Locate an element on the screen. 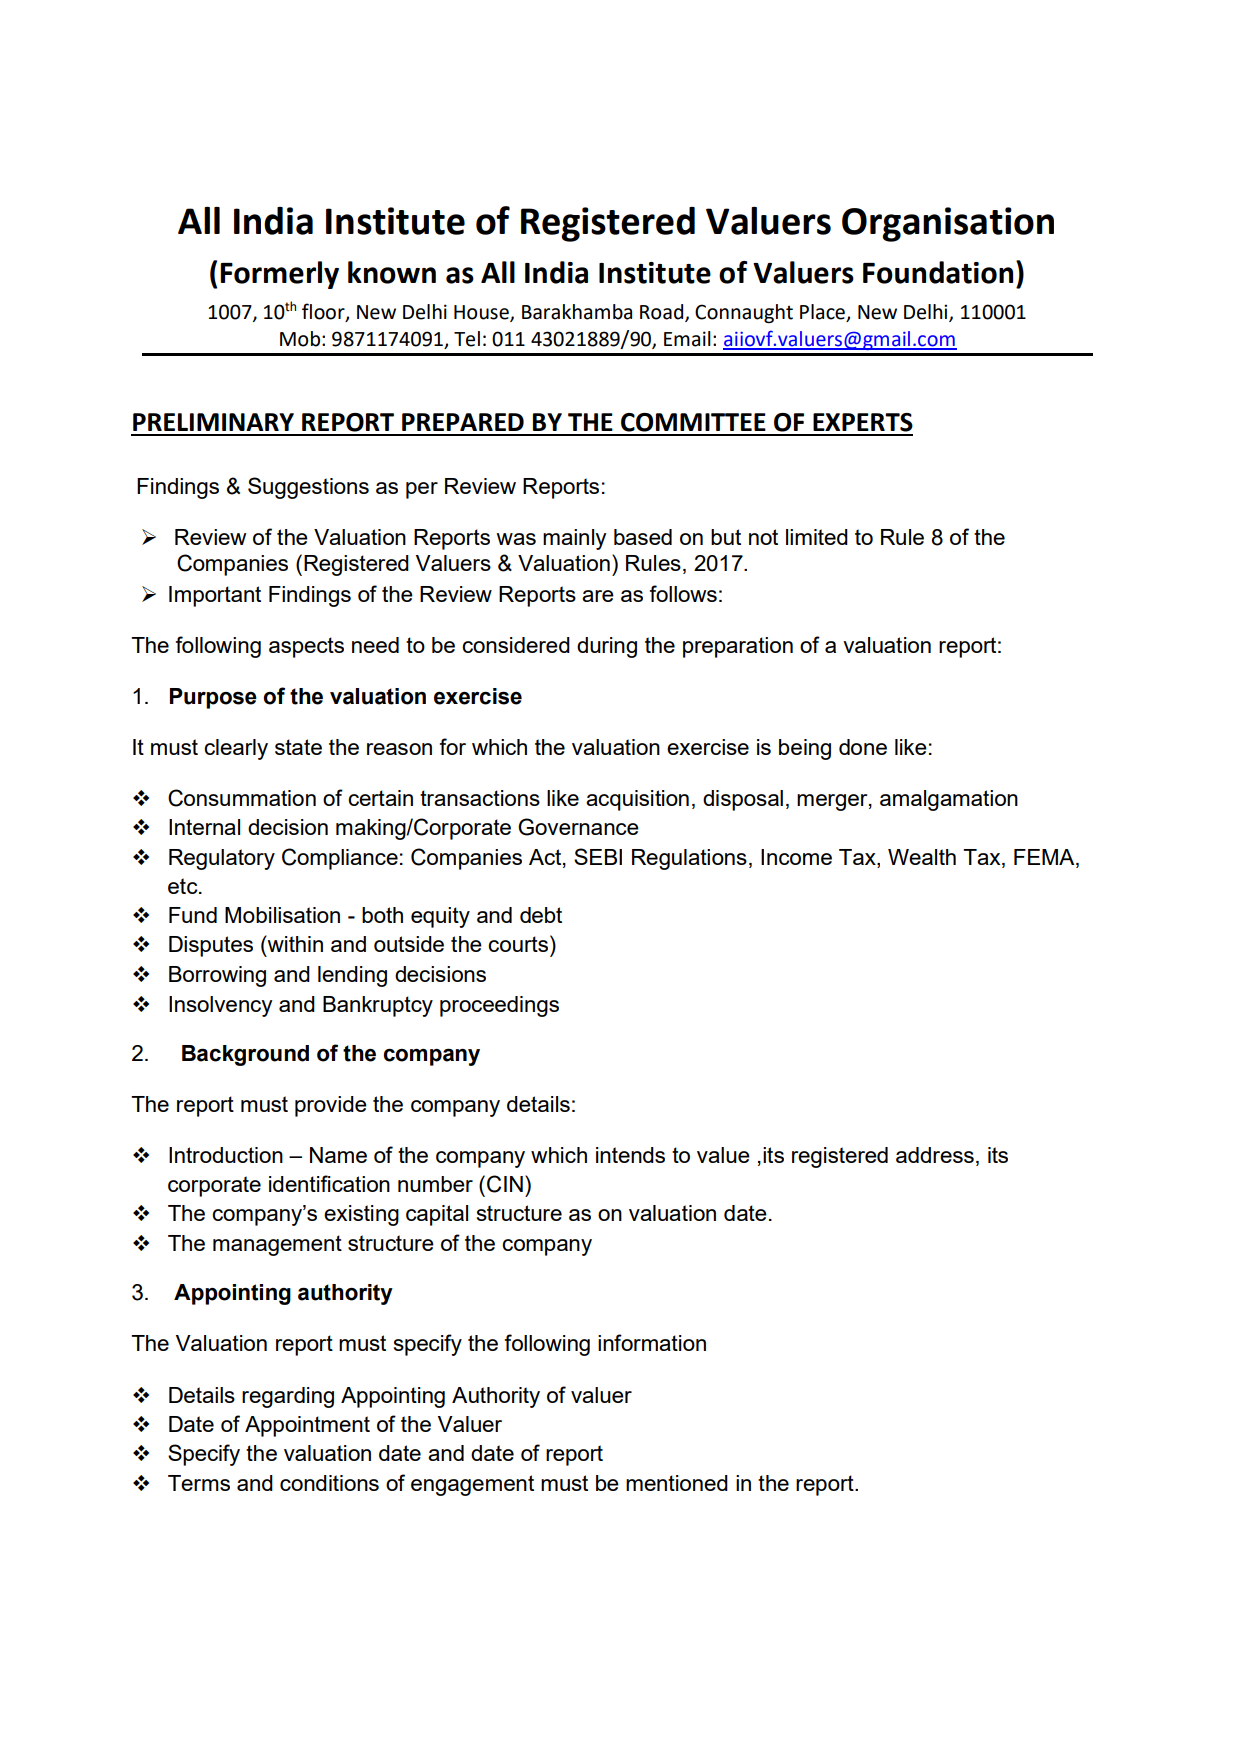 The width and height of the screenshot is (1234, 1745). Road is located at coordinates (663, 313).
